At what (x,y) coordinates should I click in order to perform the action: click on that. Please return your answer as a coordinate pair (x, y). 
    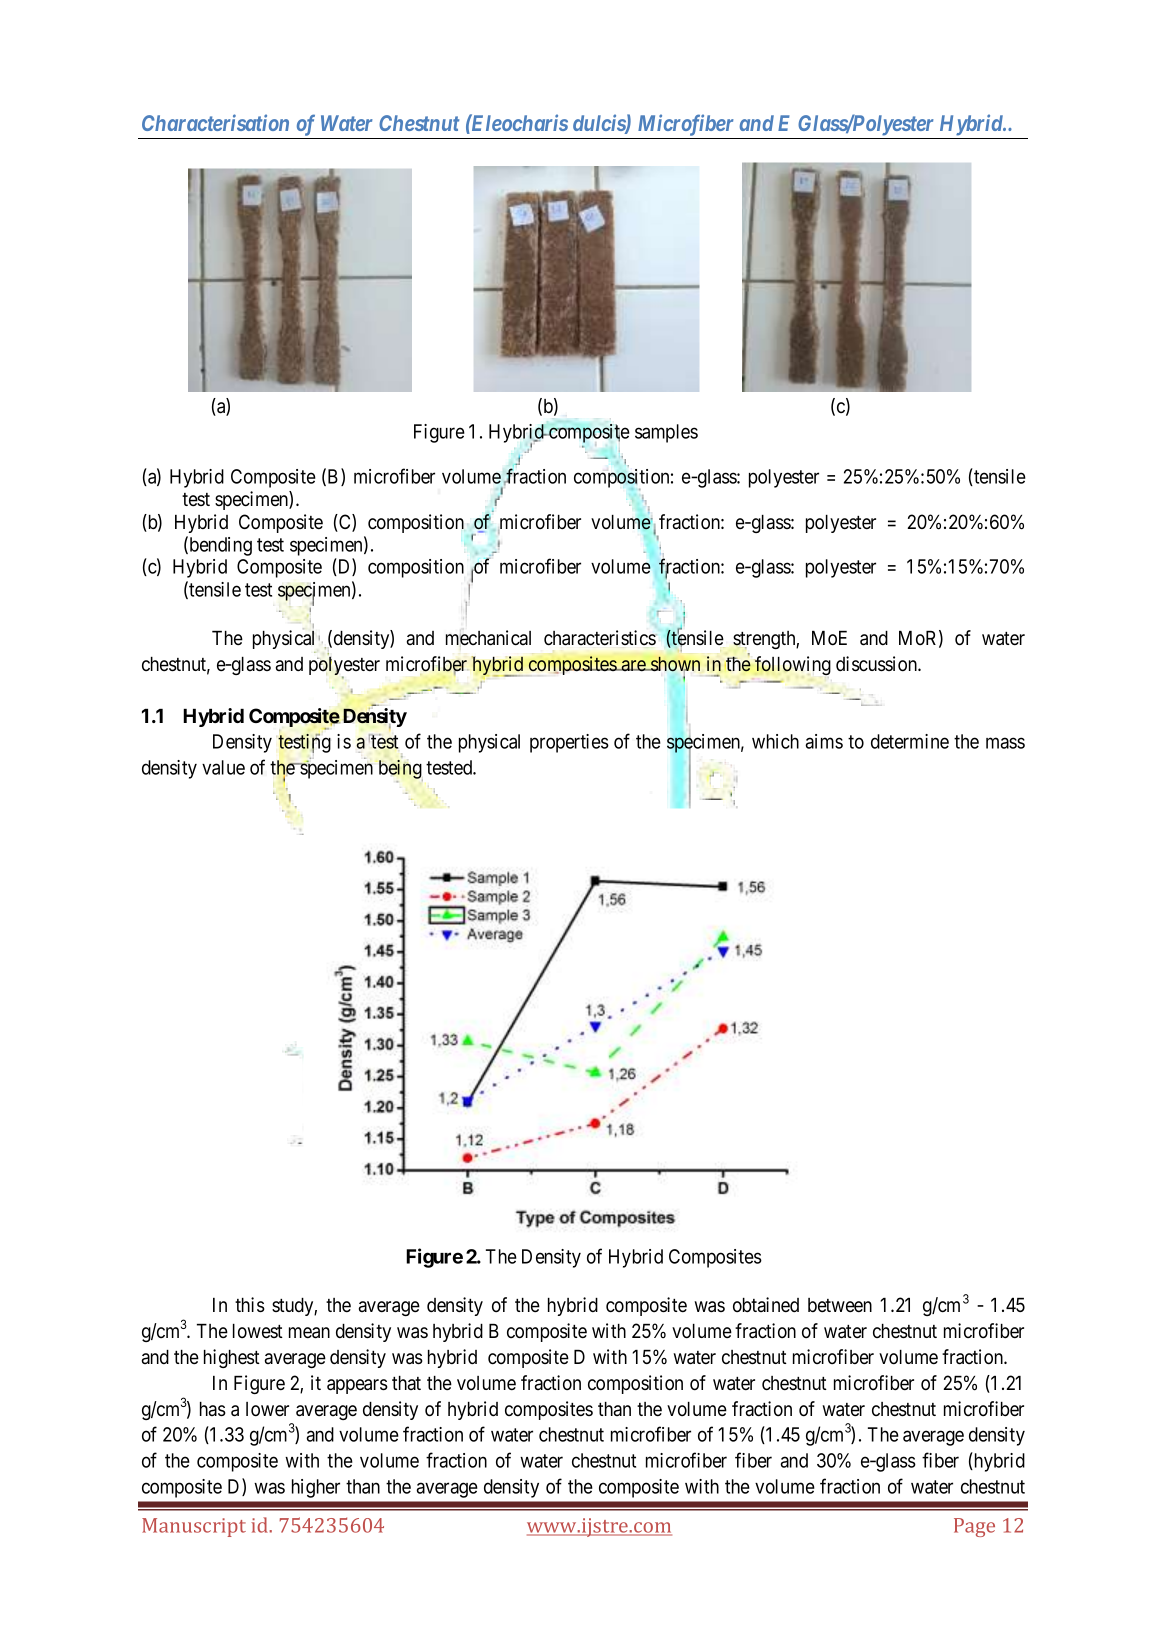
    Looking at the image, I should click on (406, 1383).
